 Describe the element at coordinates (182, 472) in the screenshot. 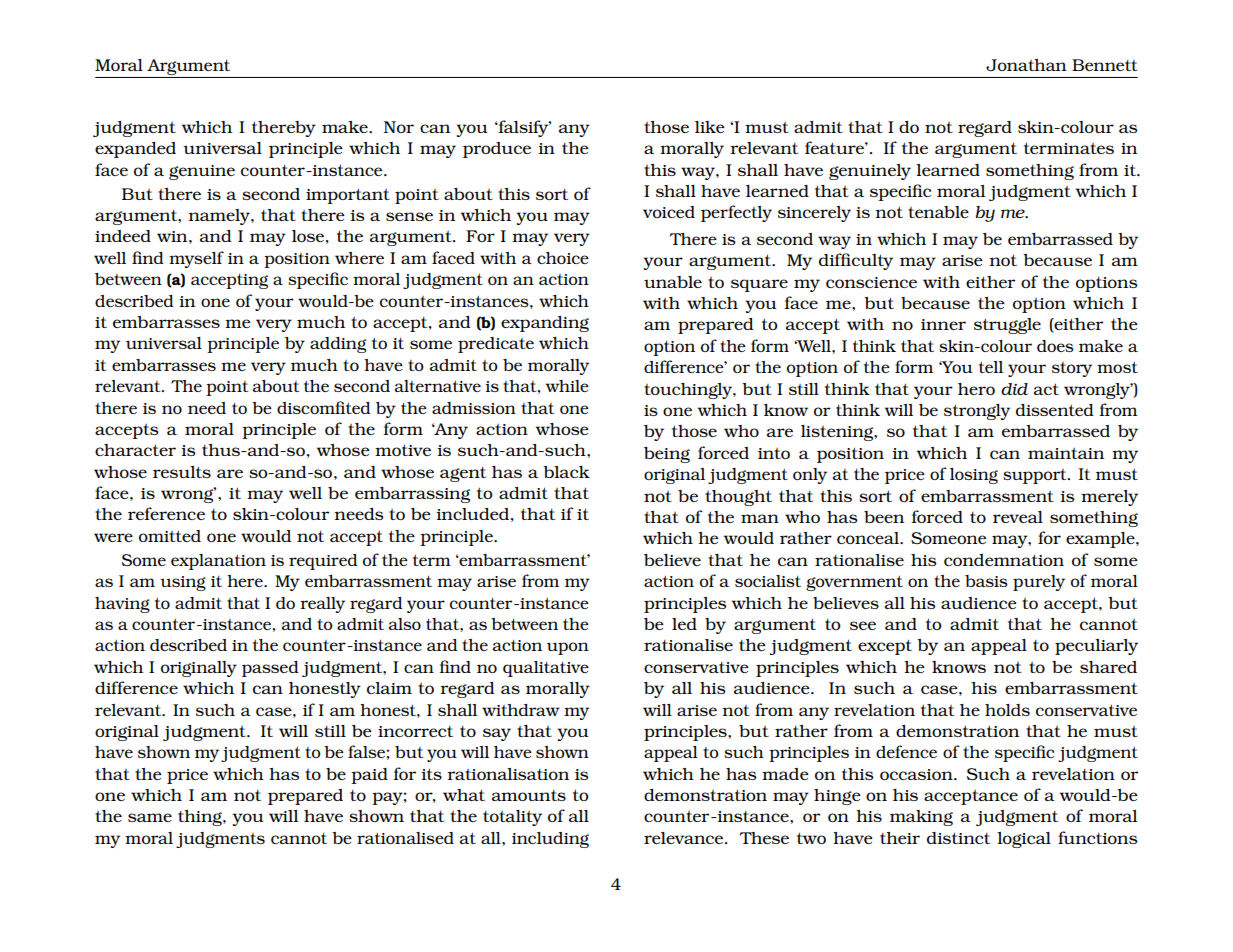

I see `results` at that location.
